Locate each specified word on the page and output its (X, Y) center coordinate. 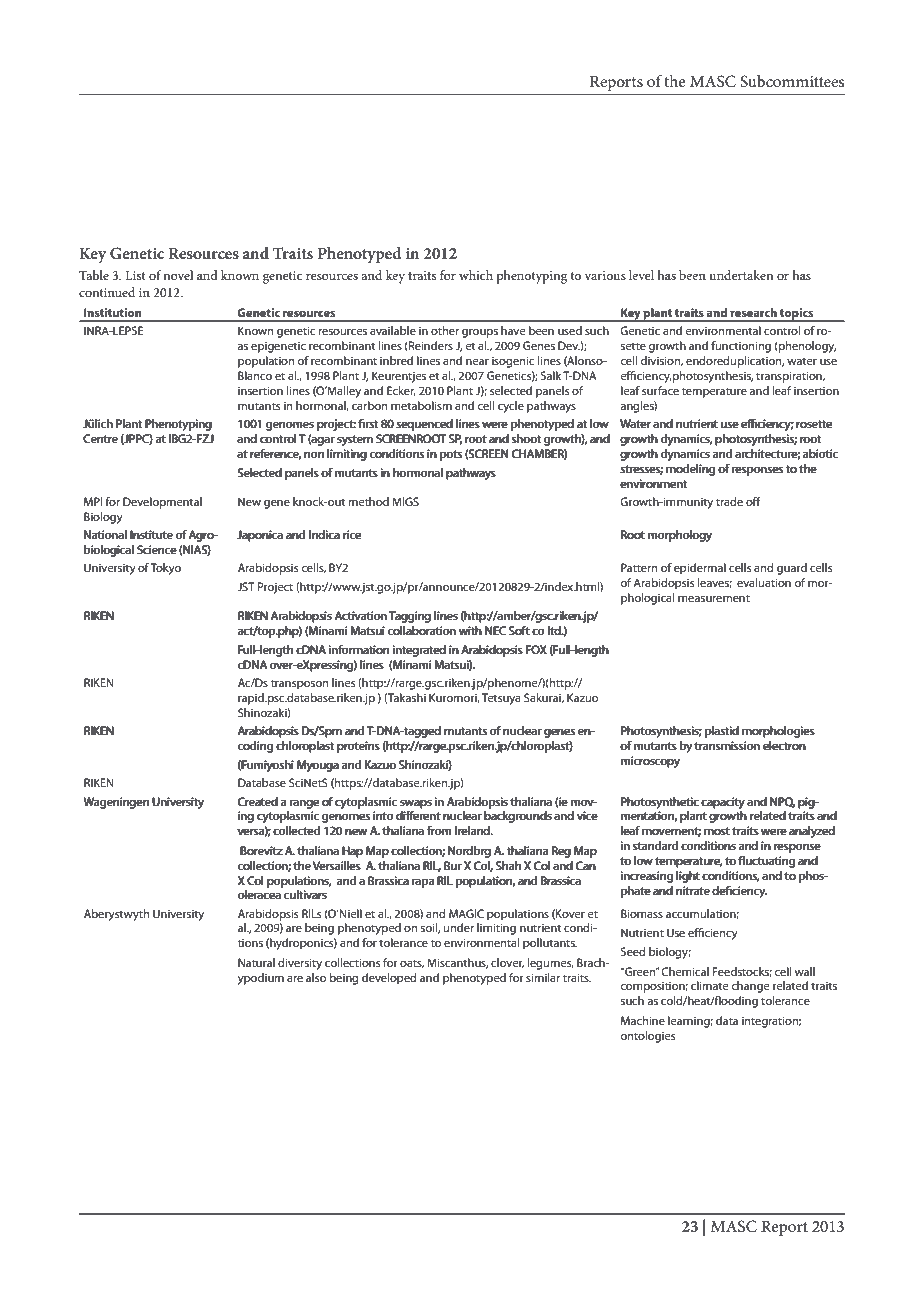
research (753, 312)
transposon (299, 684)
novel (178, 275)
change (750, 987)
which (476, 275)
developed (389, 979)
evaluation (764, 582)
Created (257, 801)
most (717, 831)
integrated (419, 651)
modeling (690, 470)
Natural (256, 962)
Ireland (473, 830)
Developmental (162, 503)
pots (451, 456)
